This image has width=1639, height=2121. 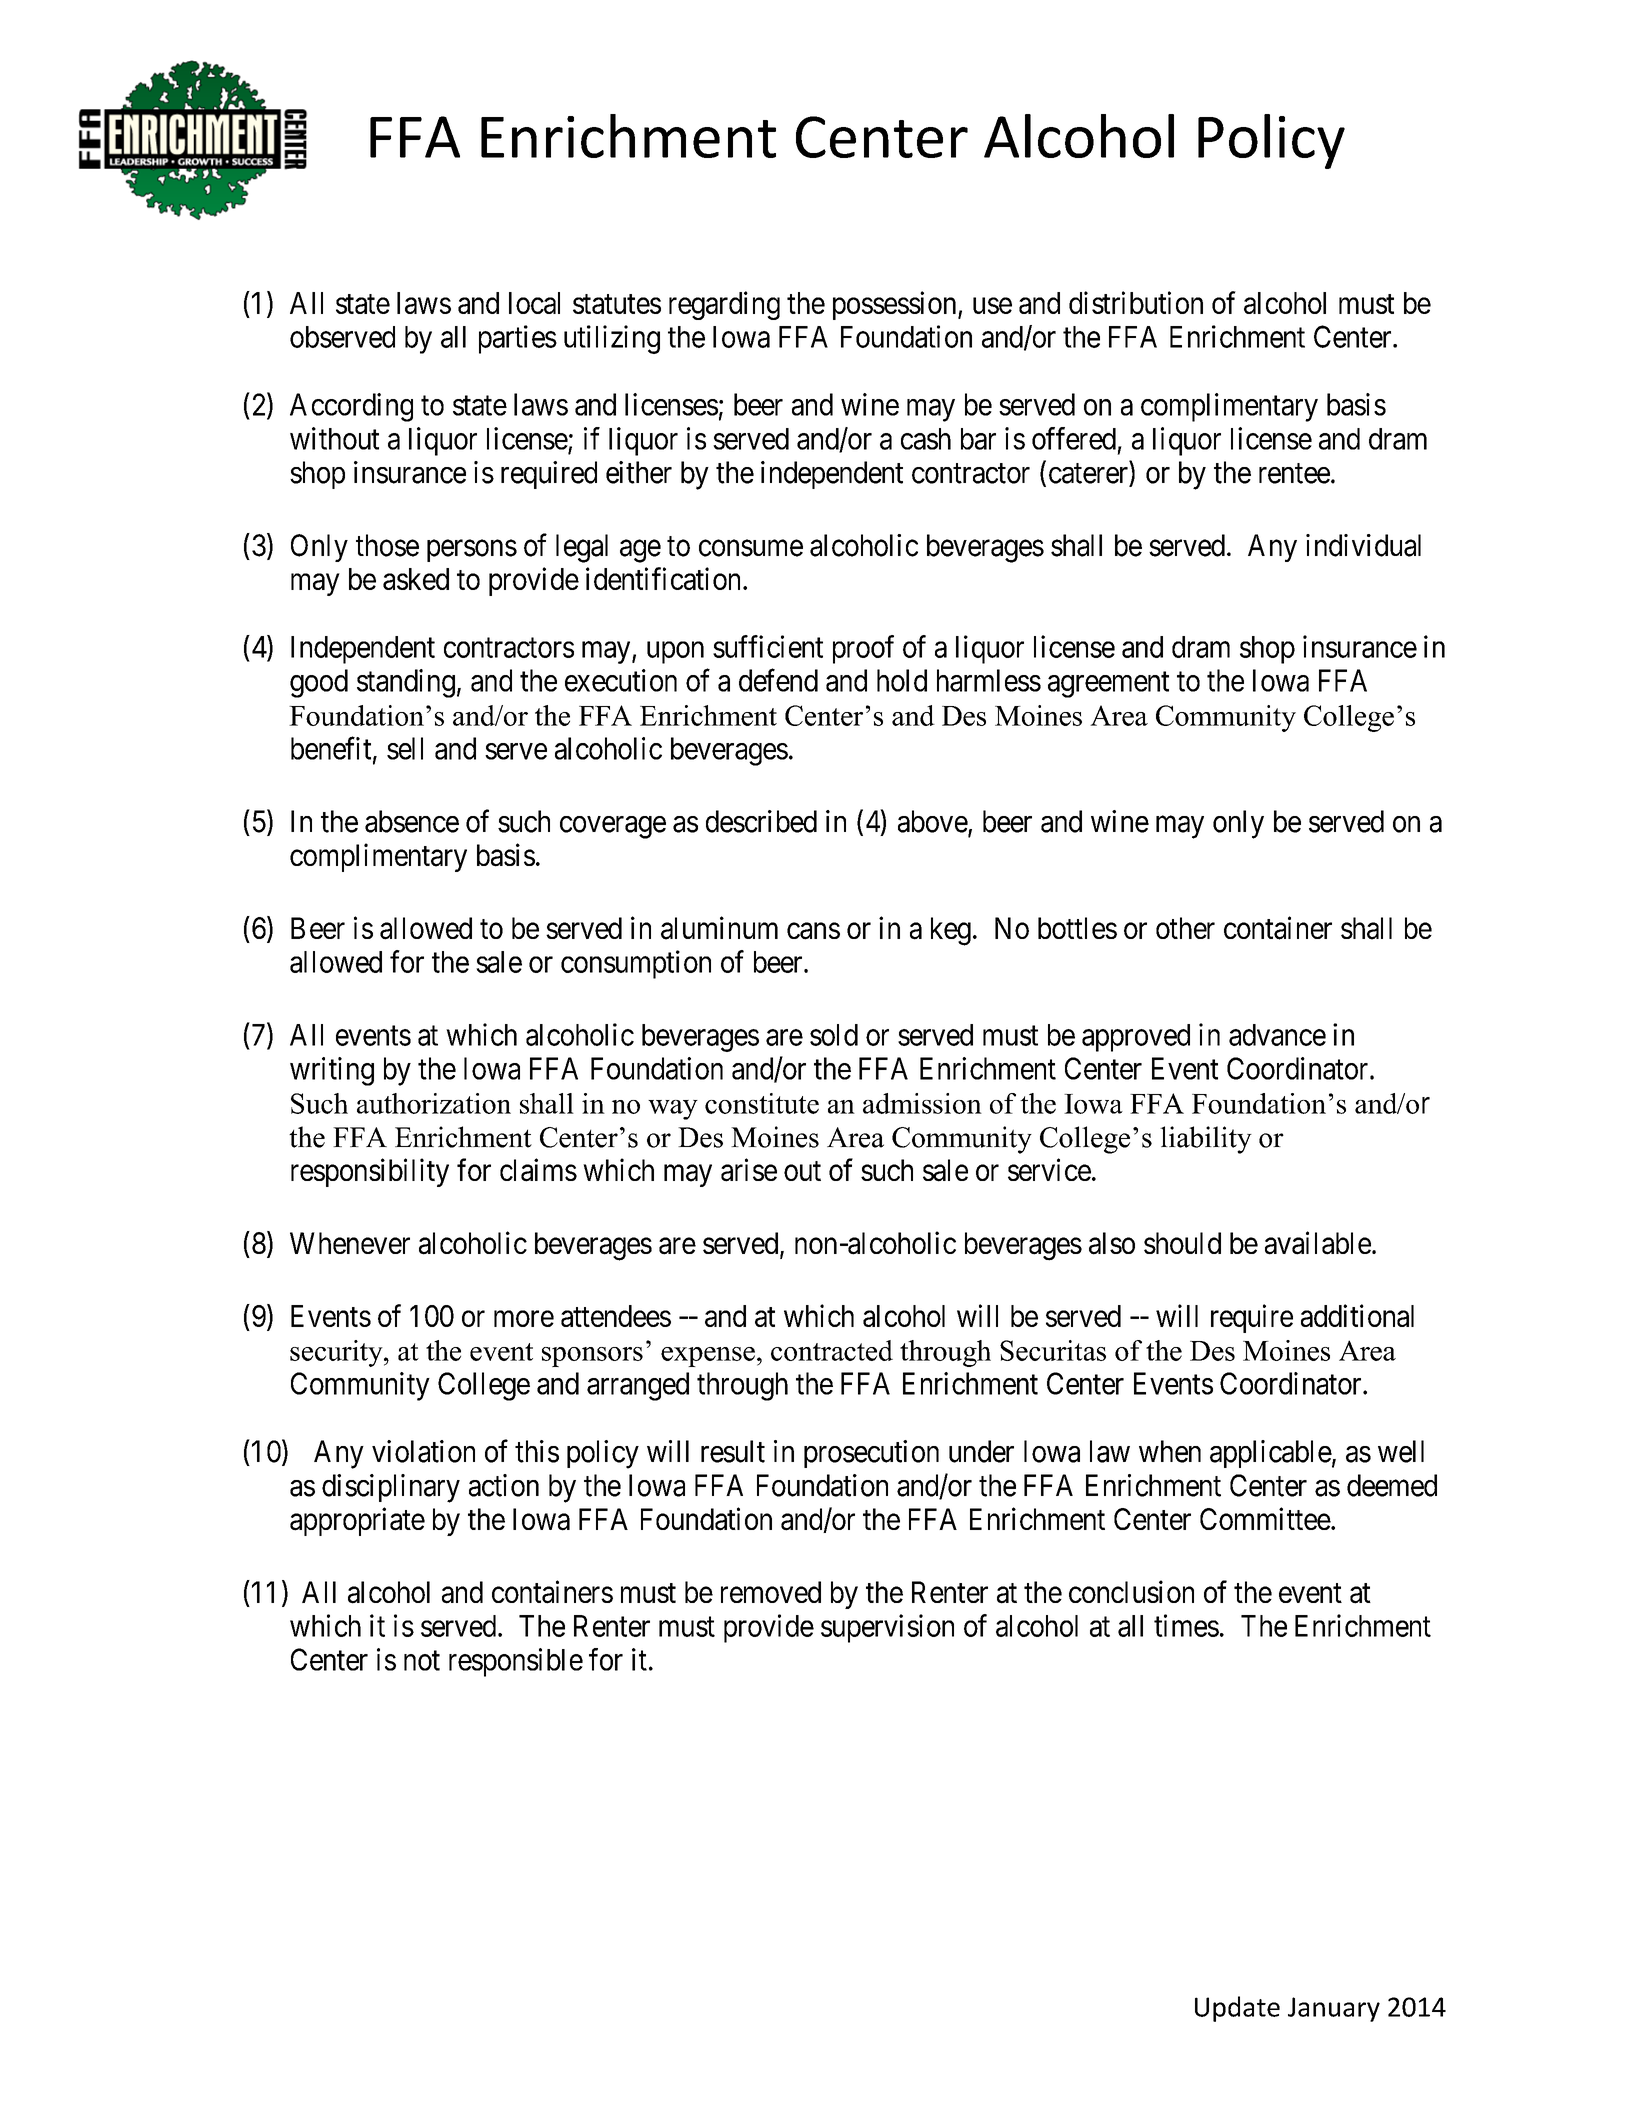 What do you see at coordinates (534, 303) in the image?
I see `local` at bounding box center [534, 303].
